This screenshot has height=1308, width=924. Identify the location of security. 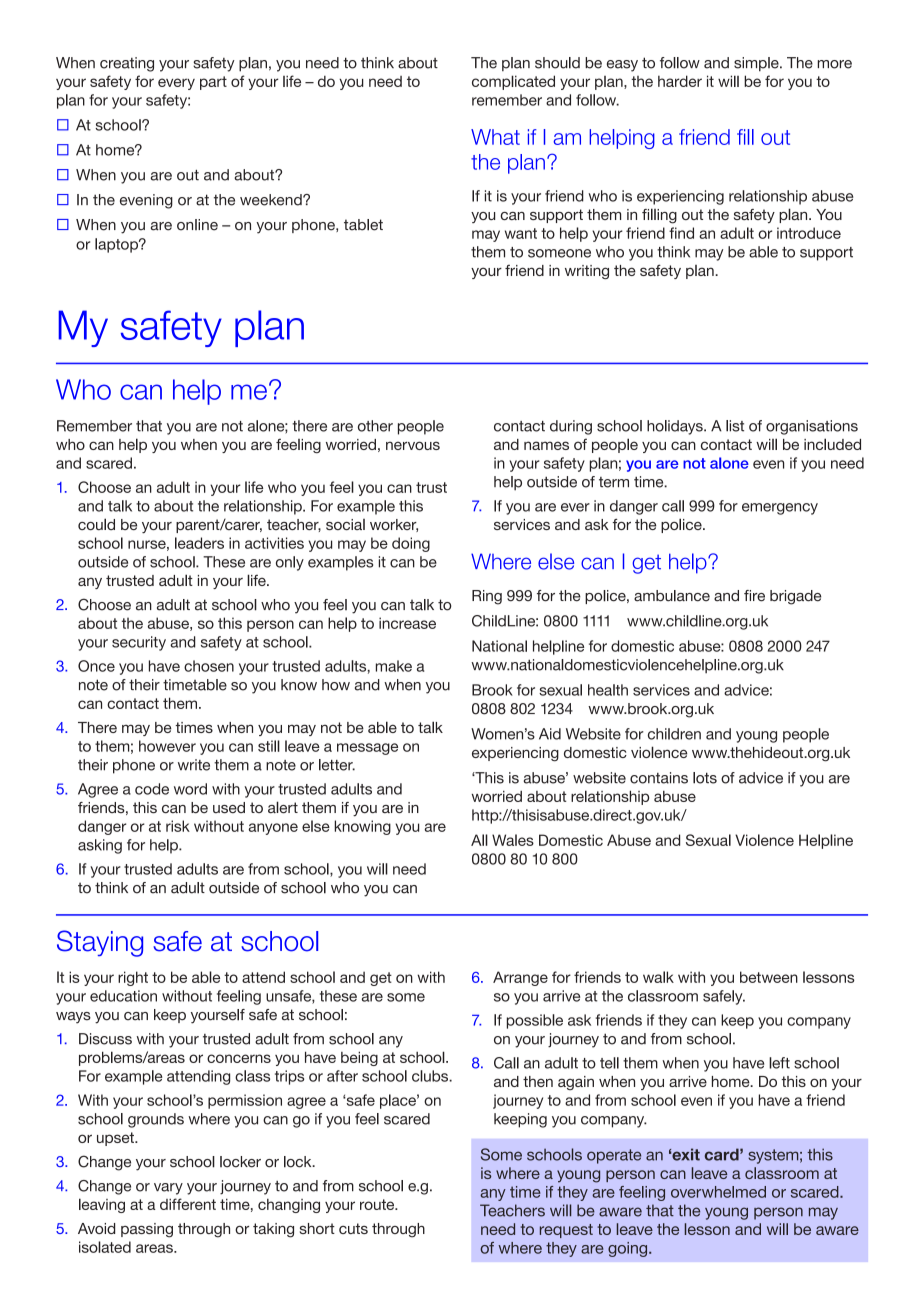
(139, 643).
